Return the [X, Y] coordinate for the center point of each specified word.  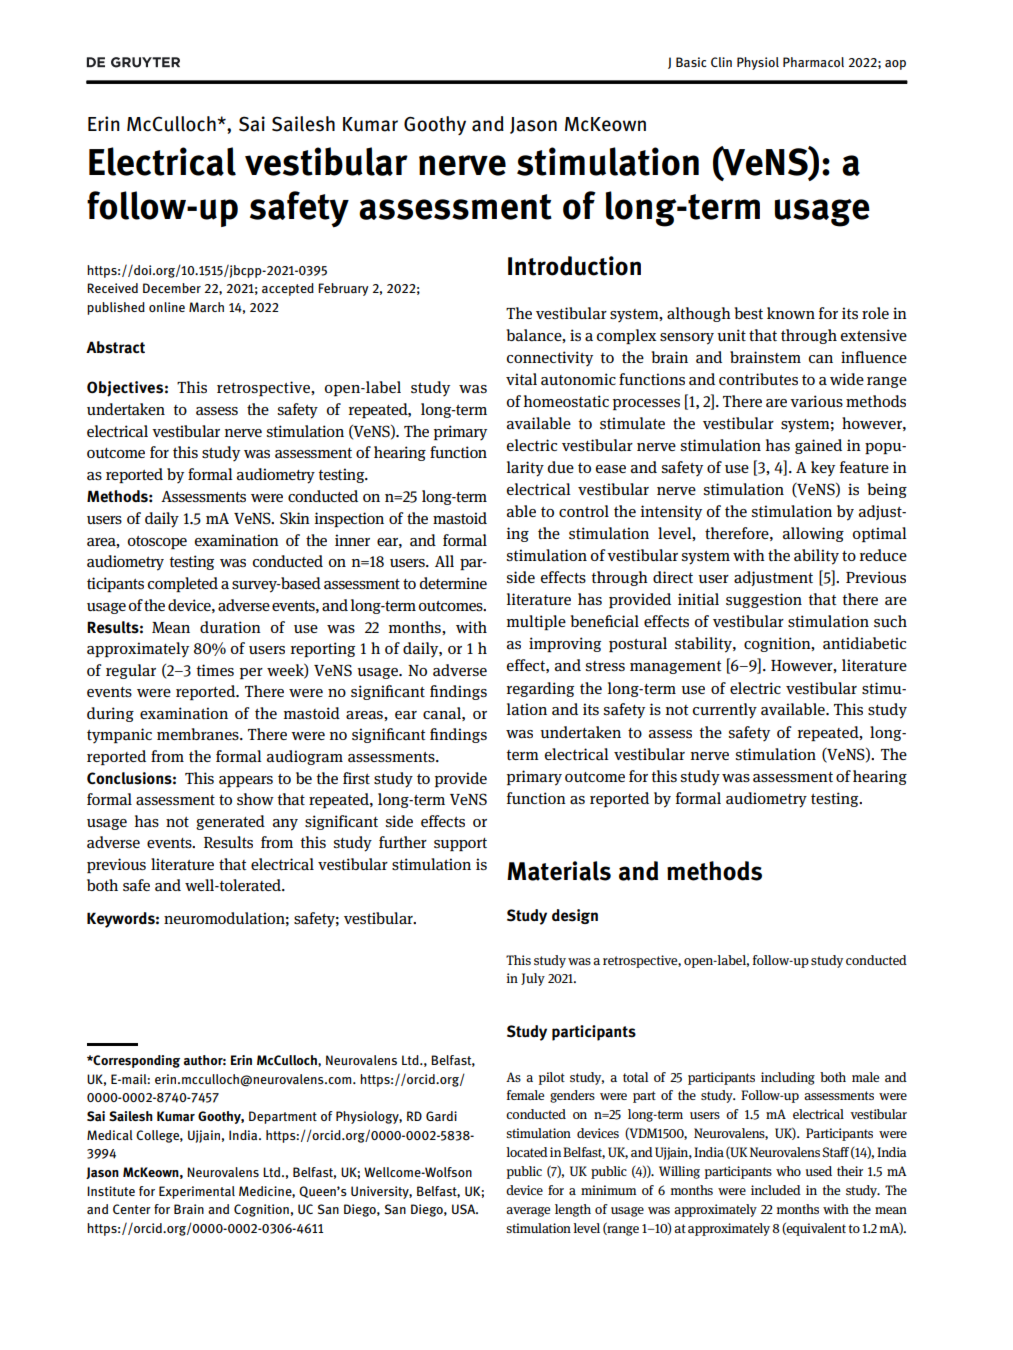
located [527, 1152]
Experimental [197, 1192]
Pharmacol [813, 62]
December [172, 288]
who [788, 1171]
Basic [691, 62]
